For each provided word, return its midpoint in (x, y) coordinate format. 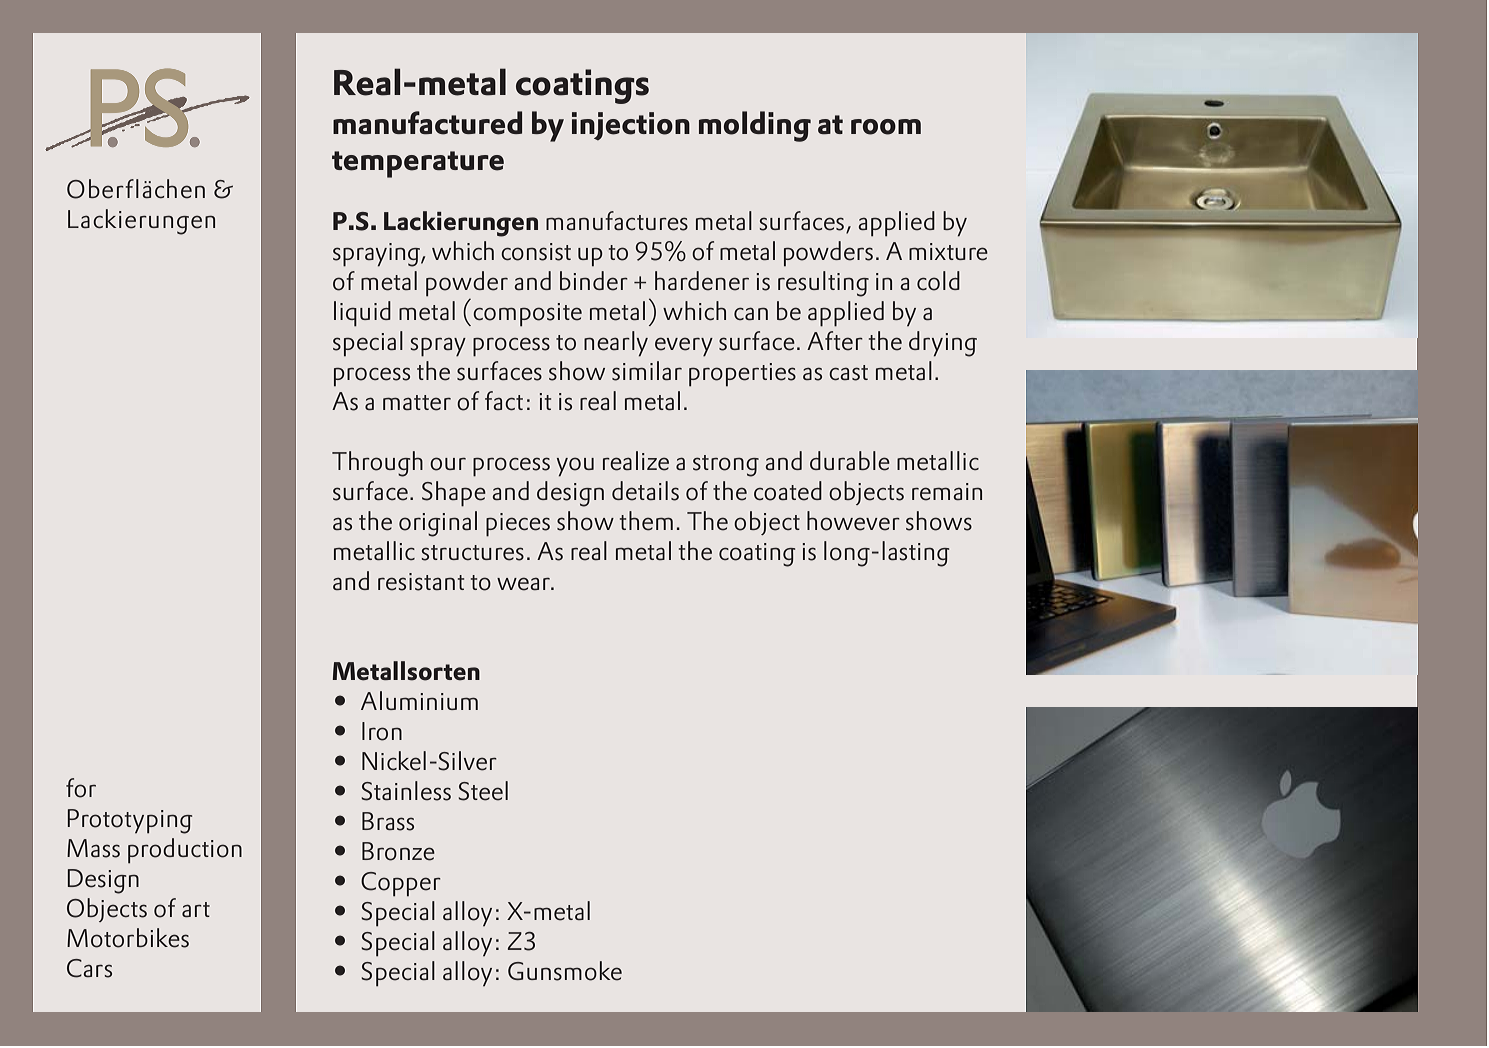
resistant (421, 582)
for (81, 788)
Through (377, 464)
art (196, 909)
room (886, 127)
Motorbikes (128, 938)
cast (848, 373)
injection (631, 126)
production (185, 851)
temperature (418, 164)
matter (417, 403)
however (853, 521)
